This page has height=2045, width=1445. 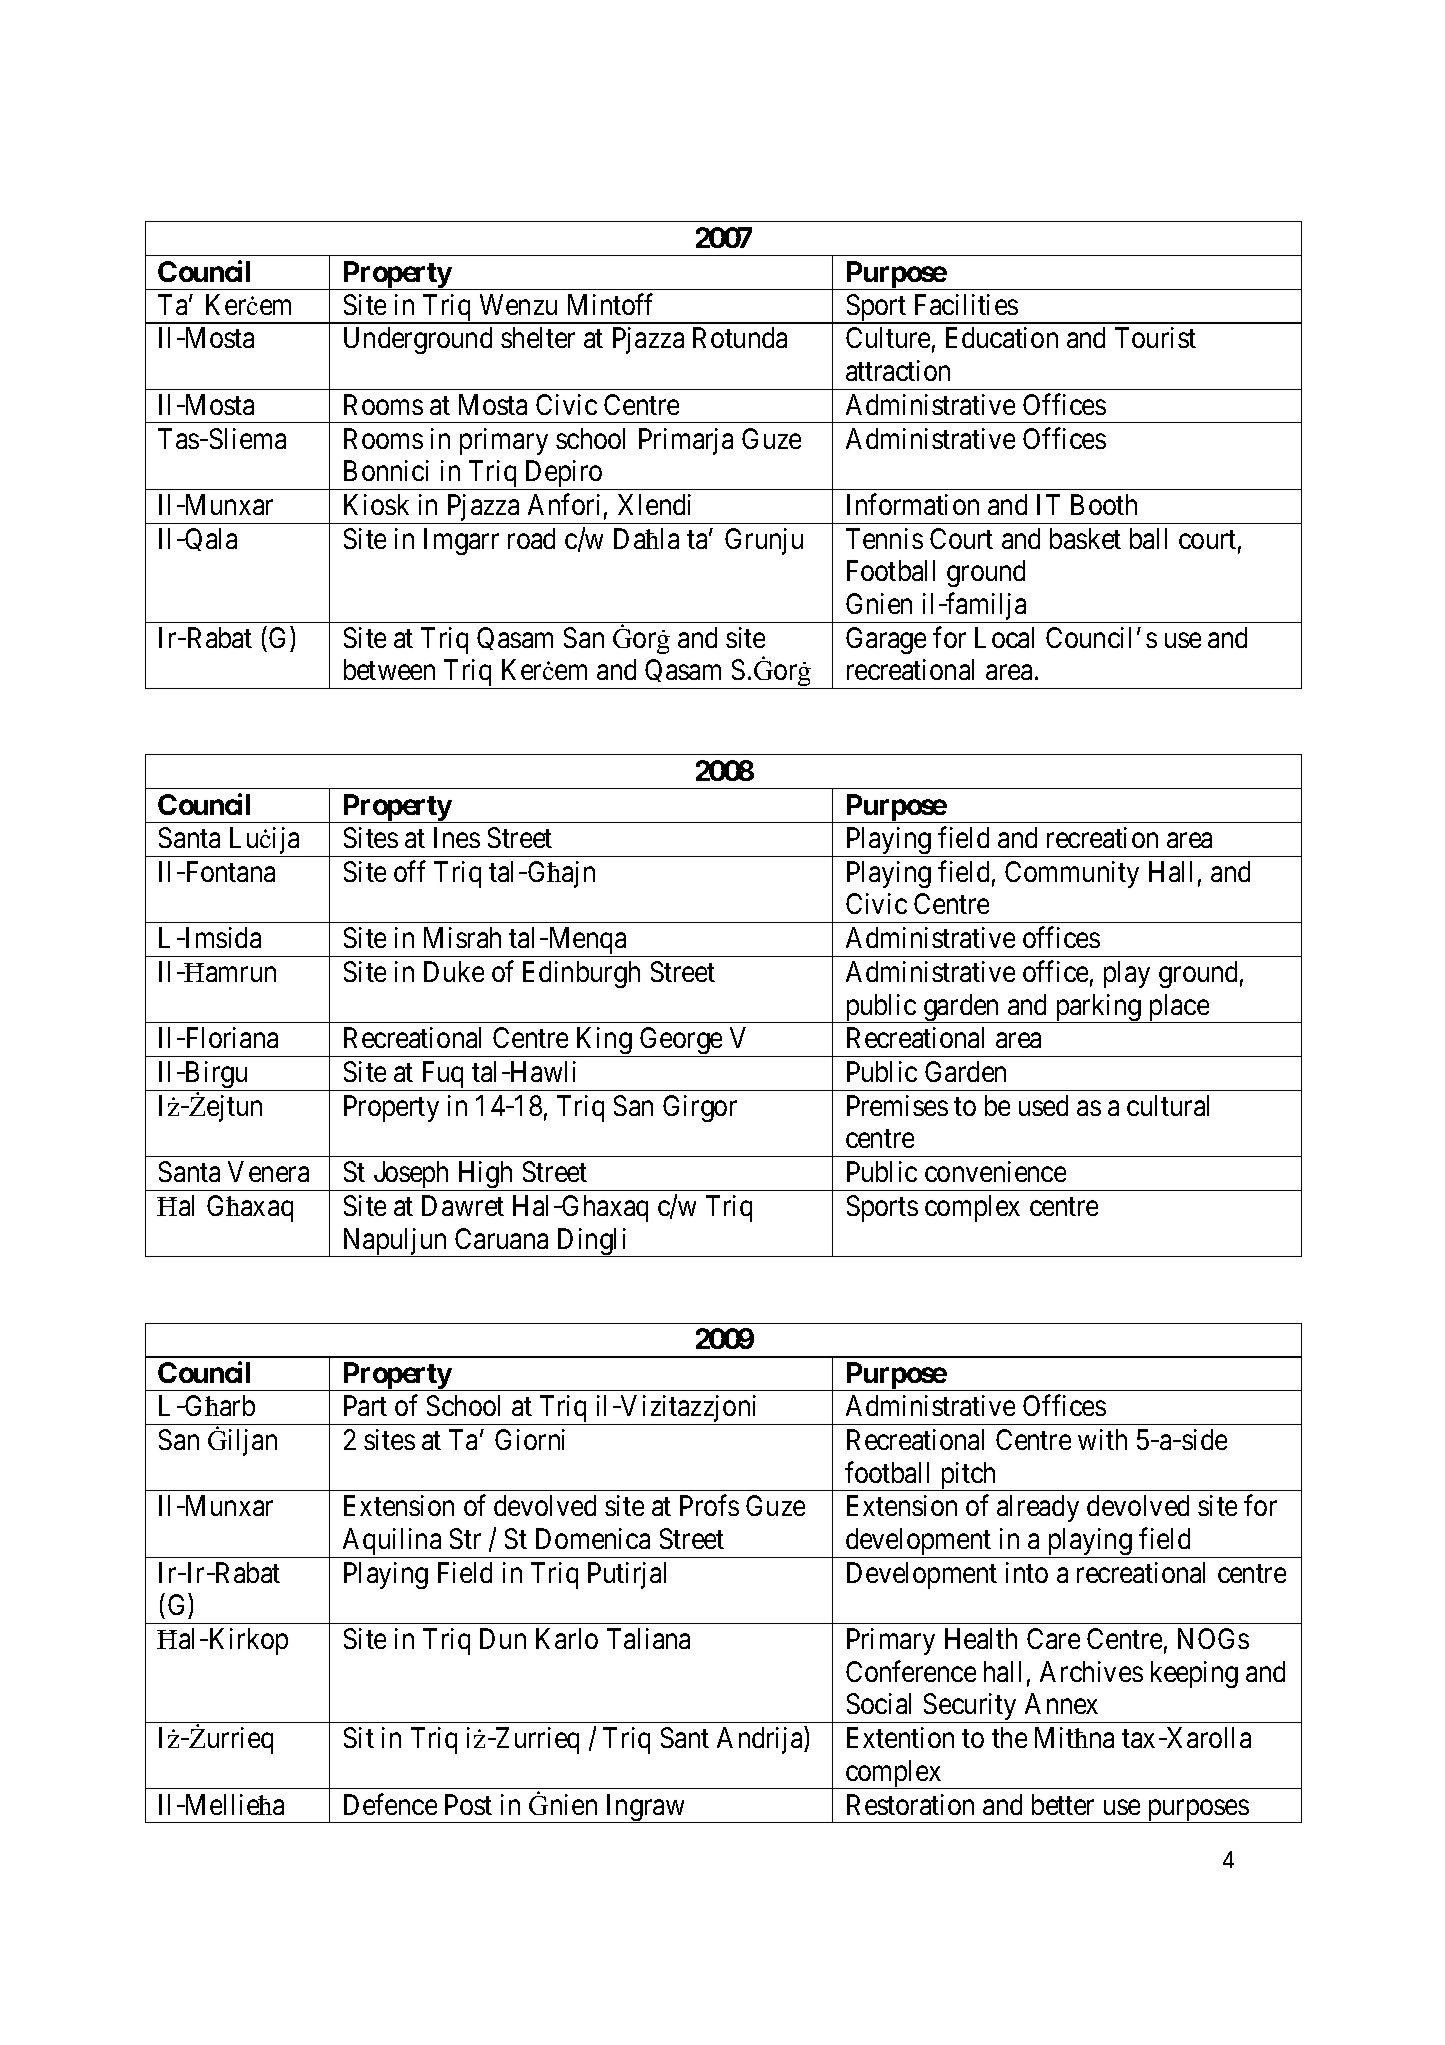 I want to click on Social, so click(x=879, y=1703).
